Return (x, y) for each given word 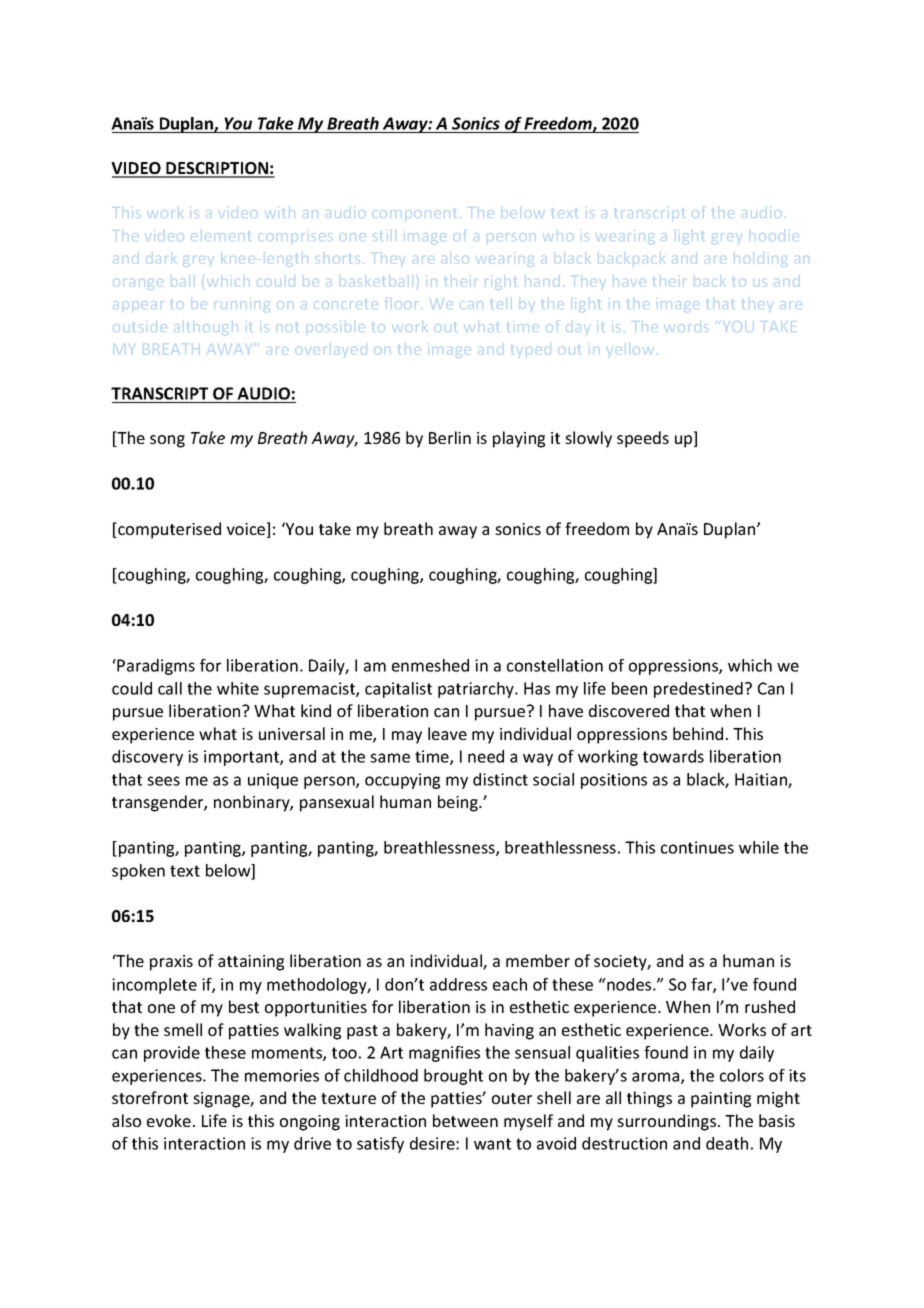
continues (697, 847)
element (223, 237)
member (538, 960)
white (238, 688)
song (167, 441)
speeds (643, 439)
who (556, 237)
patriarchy (477, 690)
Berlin (450, 437)
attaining (251, 963)
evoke (169, 1120)
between (465, 1120)
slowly (588, 439)
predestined (698, 690)
